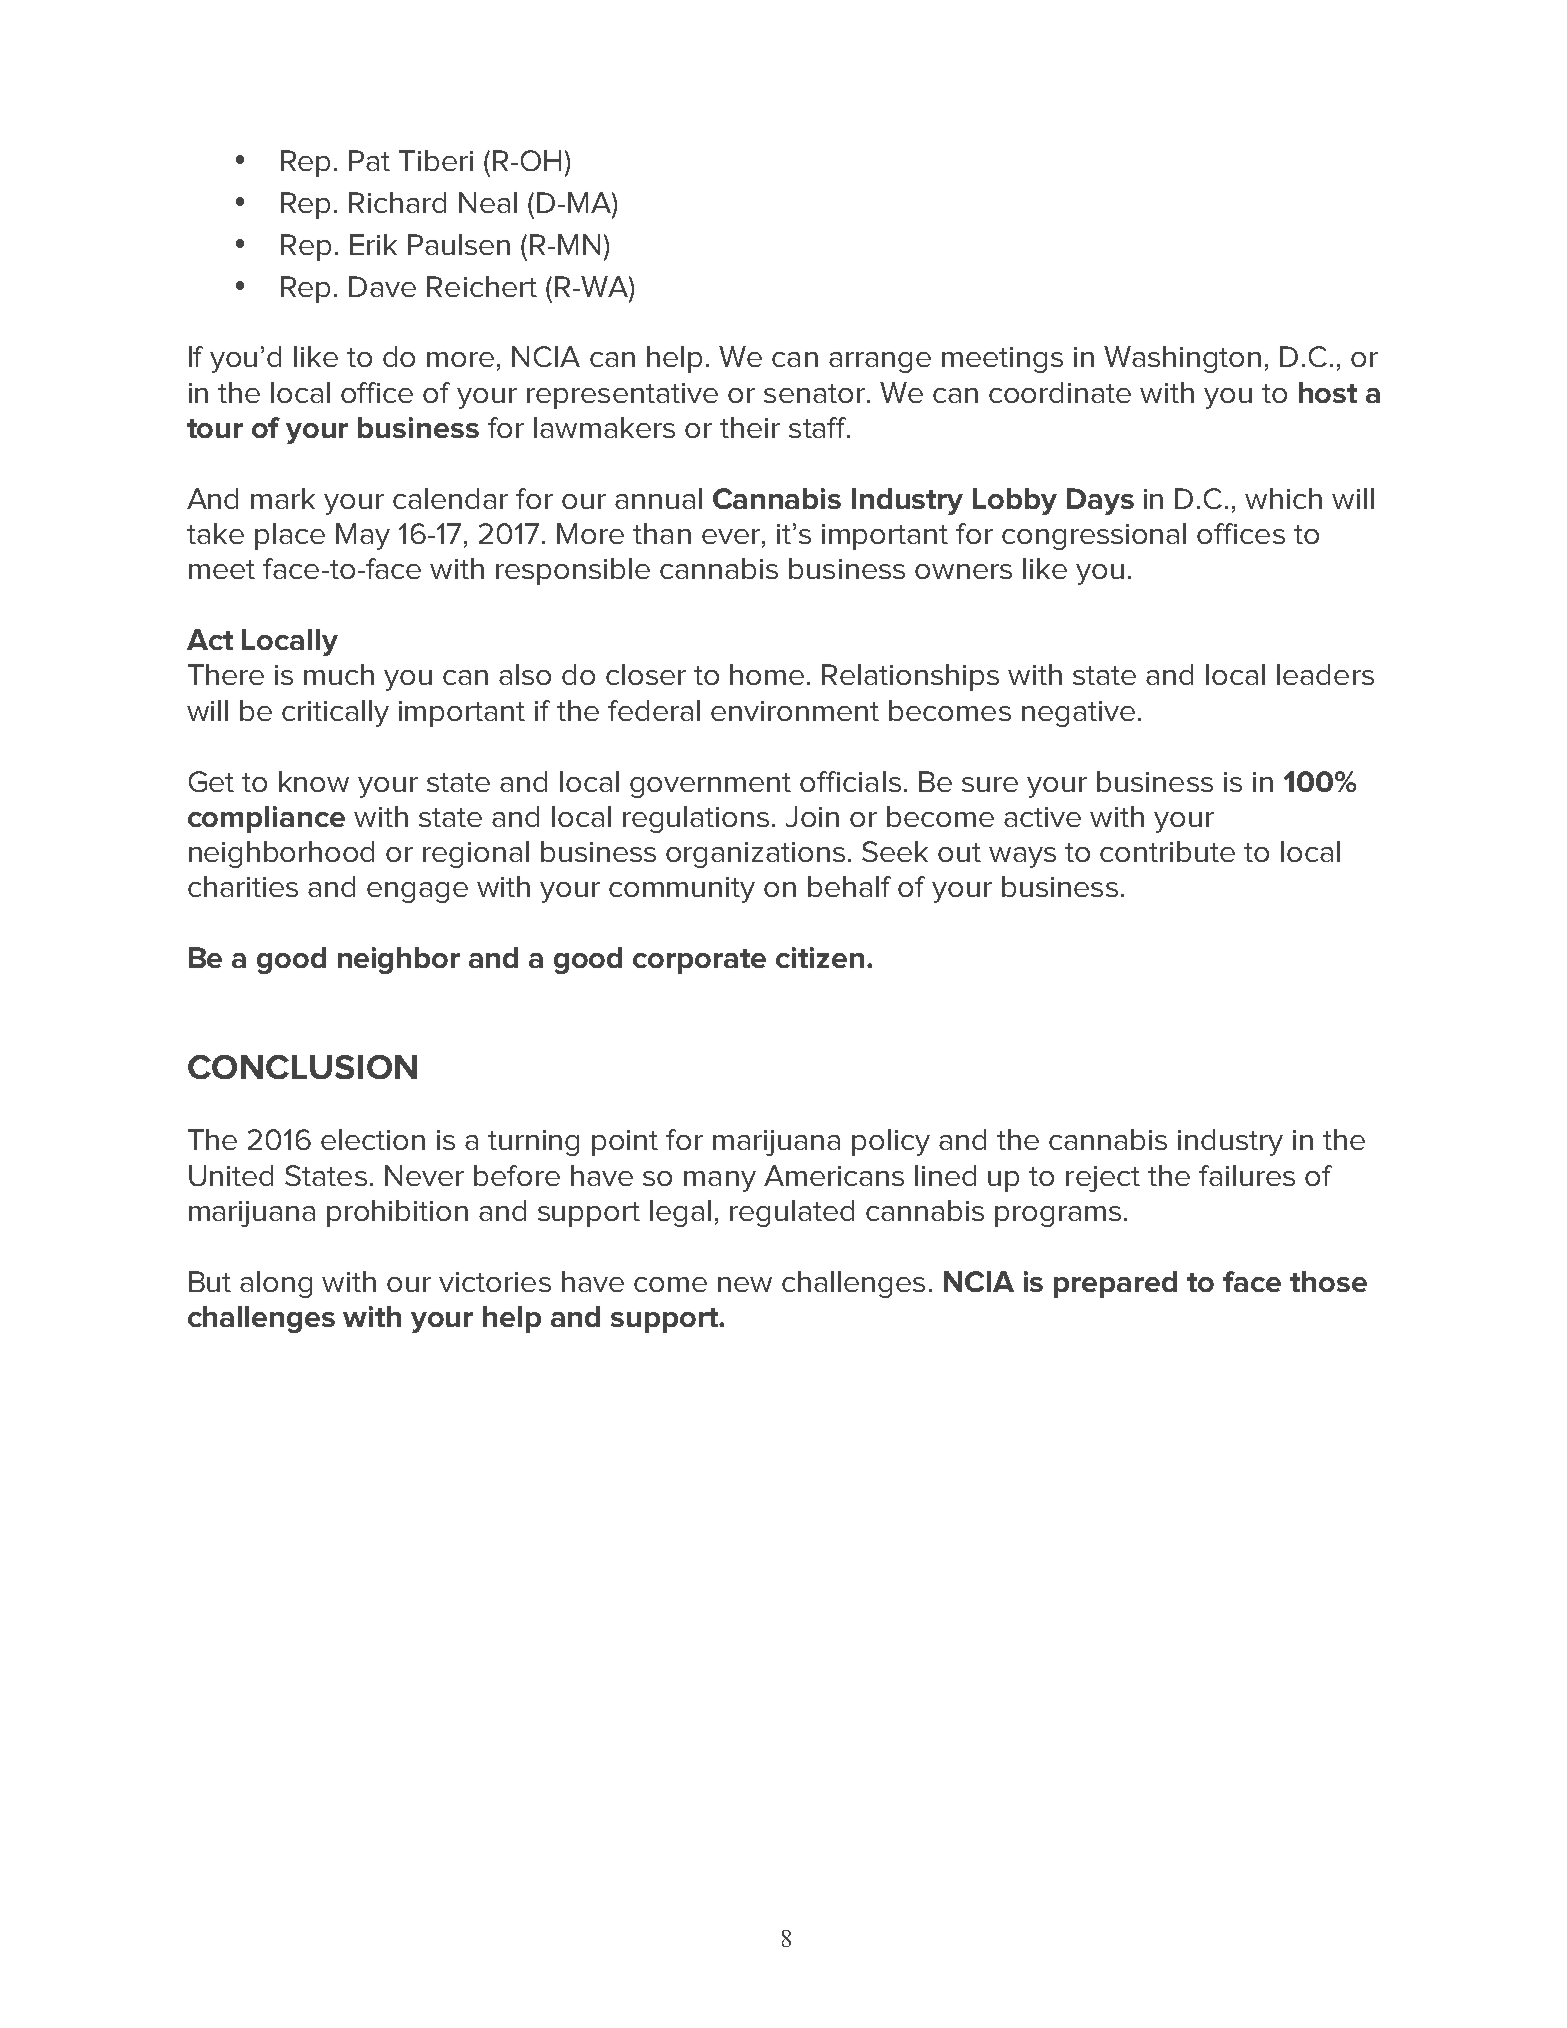 The height and width of the screenshot is (2028, 1567). I want to click on May, so click(363, 536).
